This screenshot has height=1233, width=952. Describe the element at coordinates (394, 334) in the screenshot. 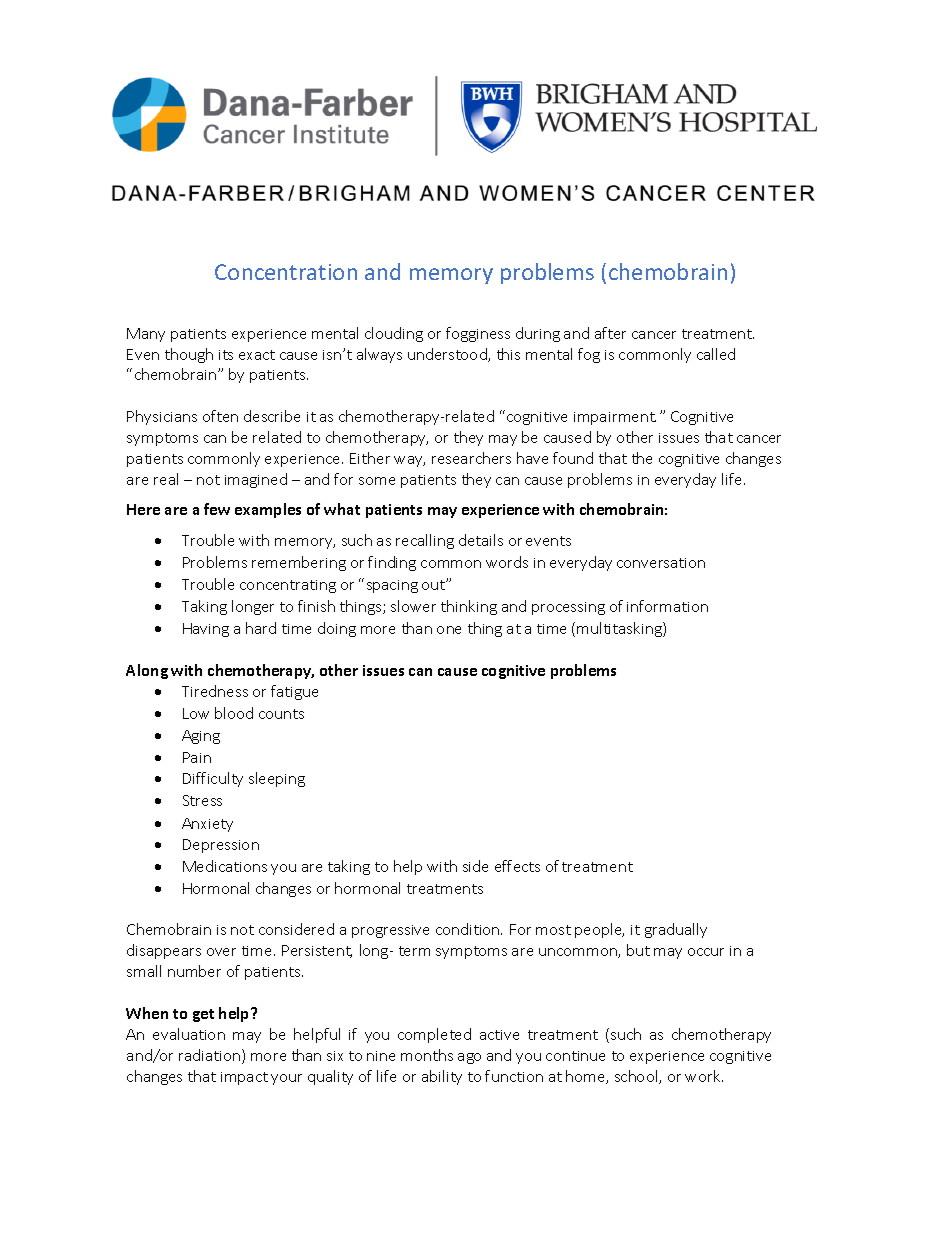

I see `clouding` at that location.
